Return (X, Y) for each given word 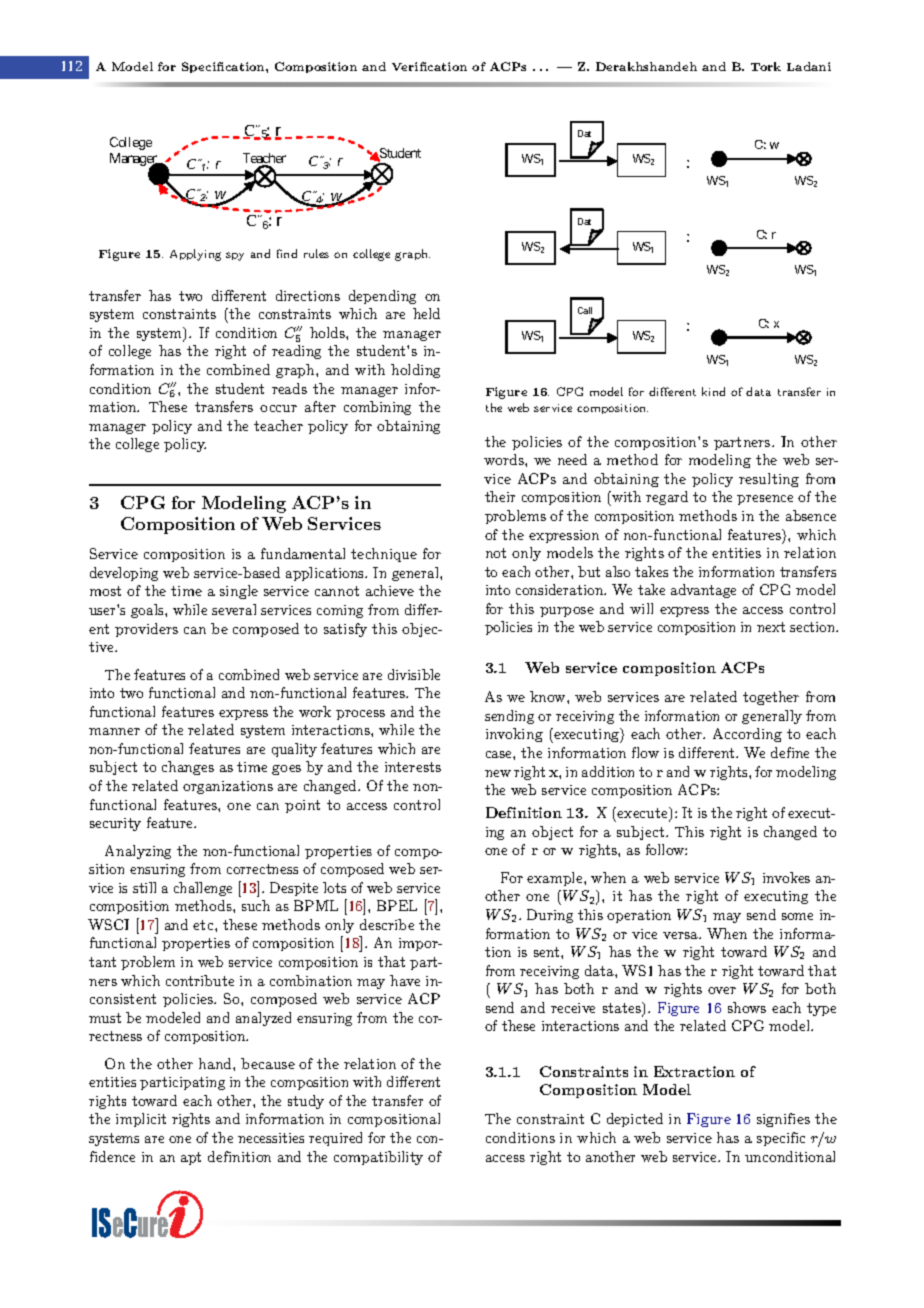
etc (204, 925)
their (500, 496)
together (771, 698)
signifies (783, 1120)
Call (585, 310)
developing (124, 574)
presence (765, 500)
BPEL (397, 905)
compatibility (378, 1158)
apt (191, 1158)
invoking (514, 735)
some (797, 916)
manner (114, 731)
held (426, 313)
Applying (195, 255)
